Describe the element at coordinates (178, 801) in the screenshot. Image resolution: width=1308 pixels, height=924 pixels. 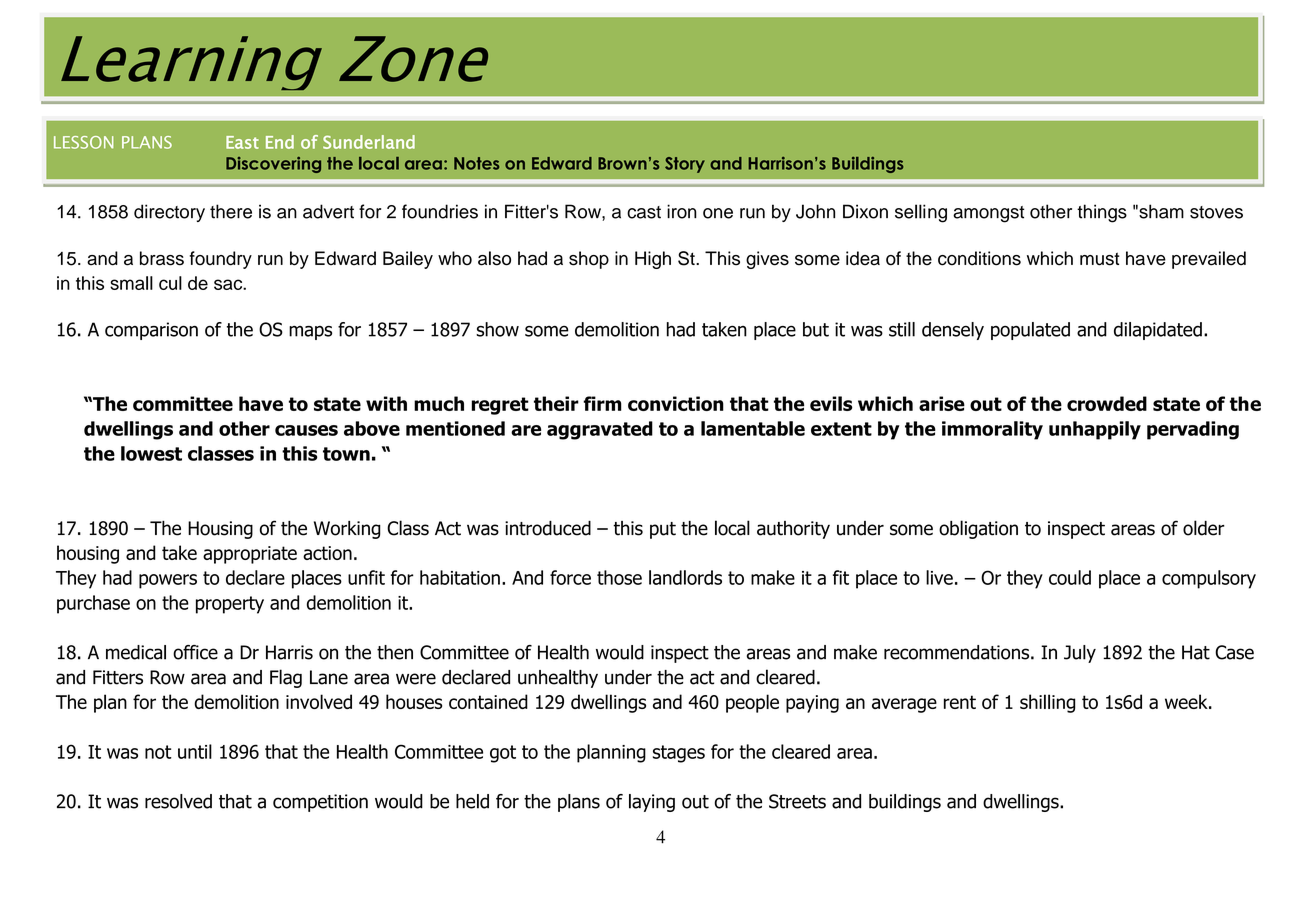
I see `resolved` at that location.
